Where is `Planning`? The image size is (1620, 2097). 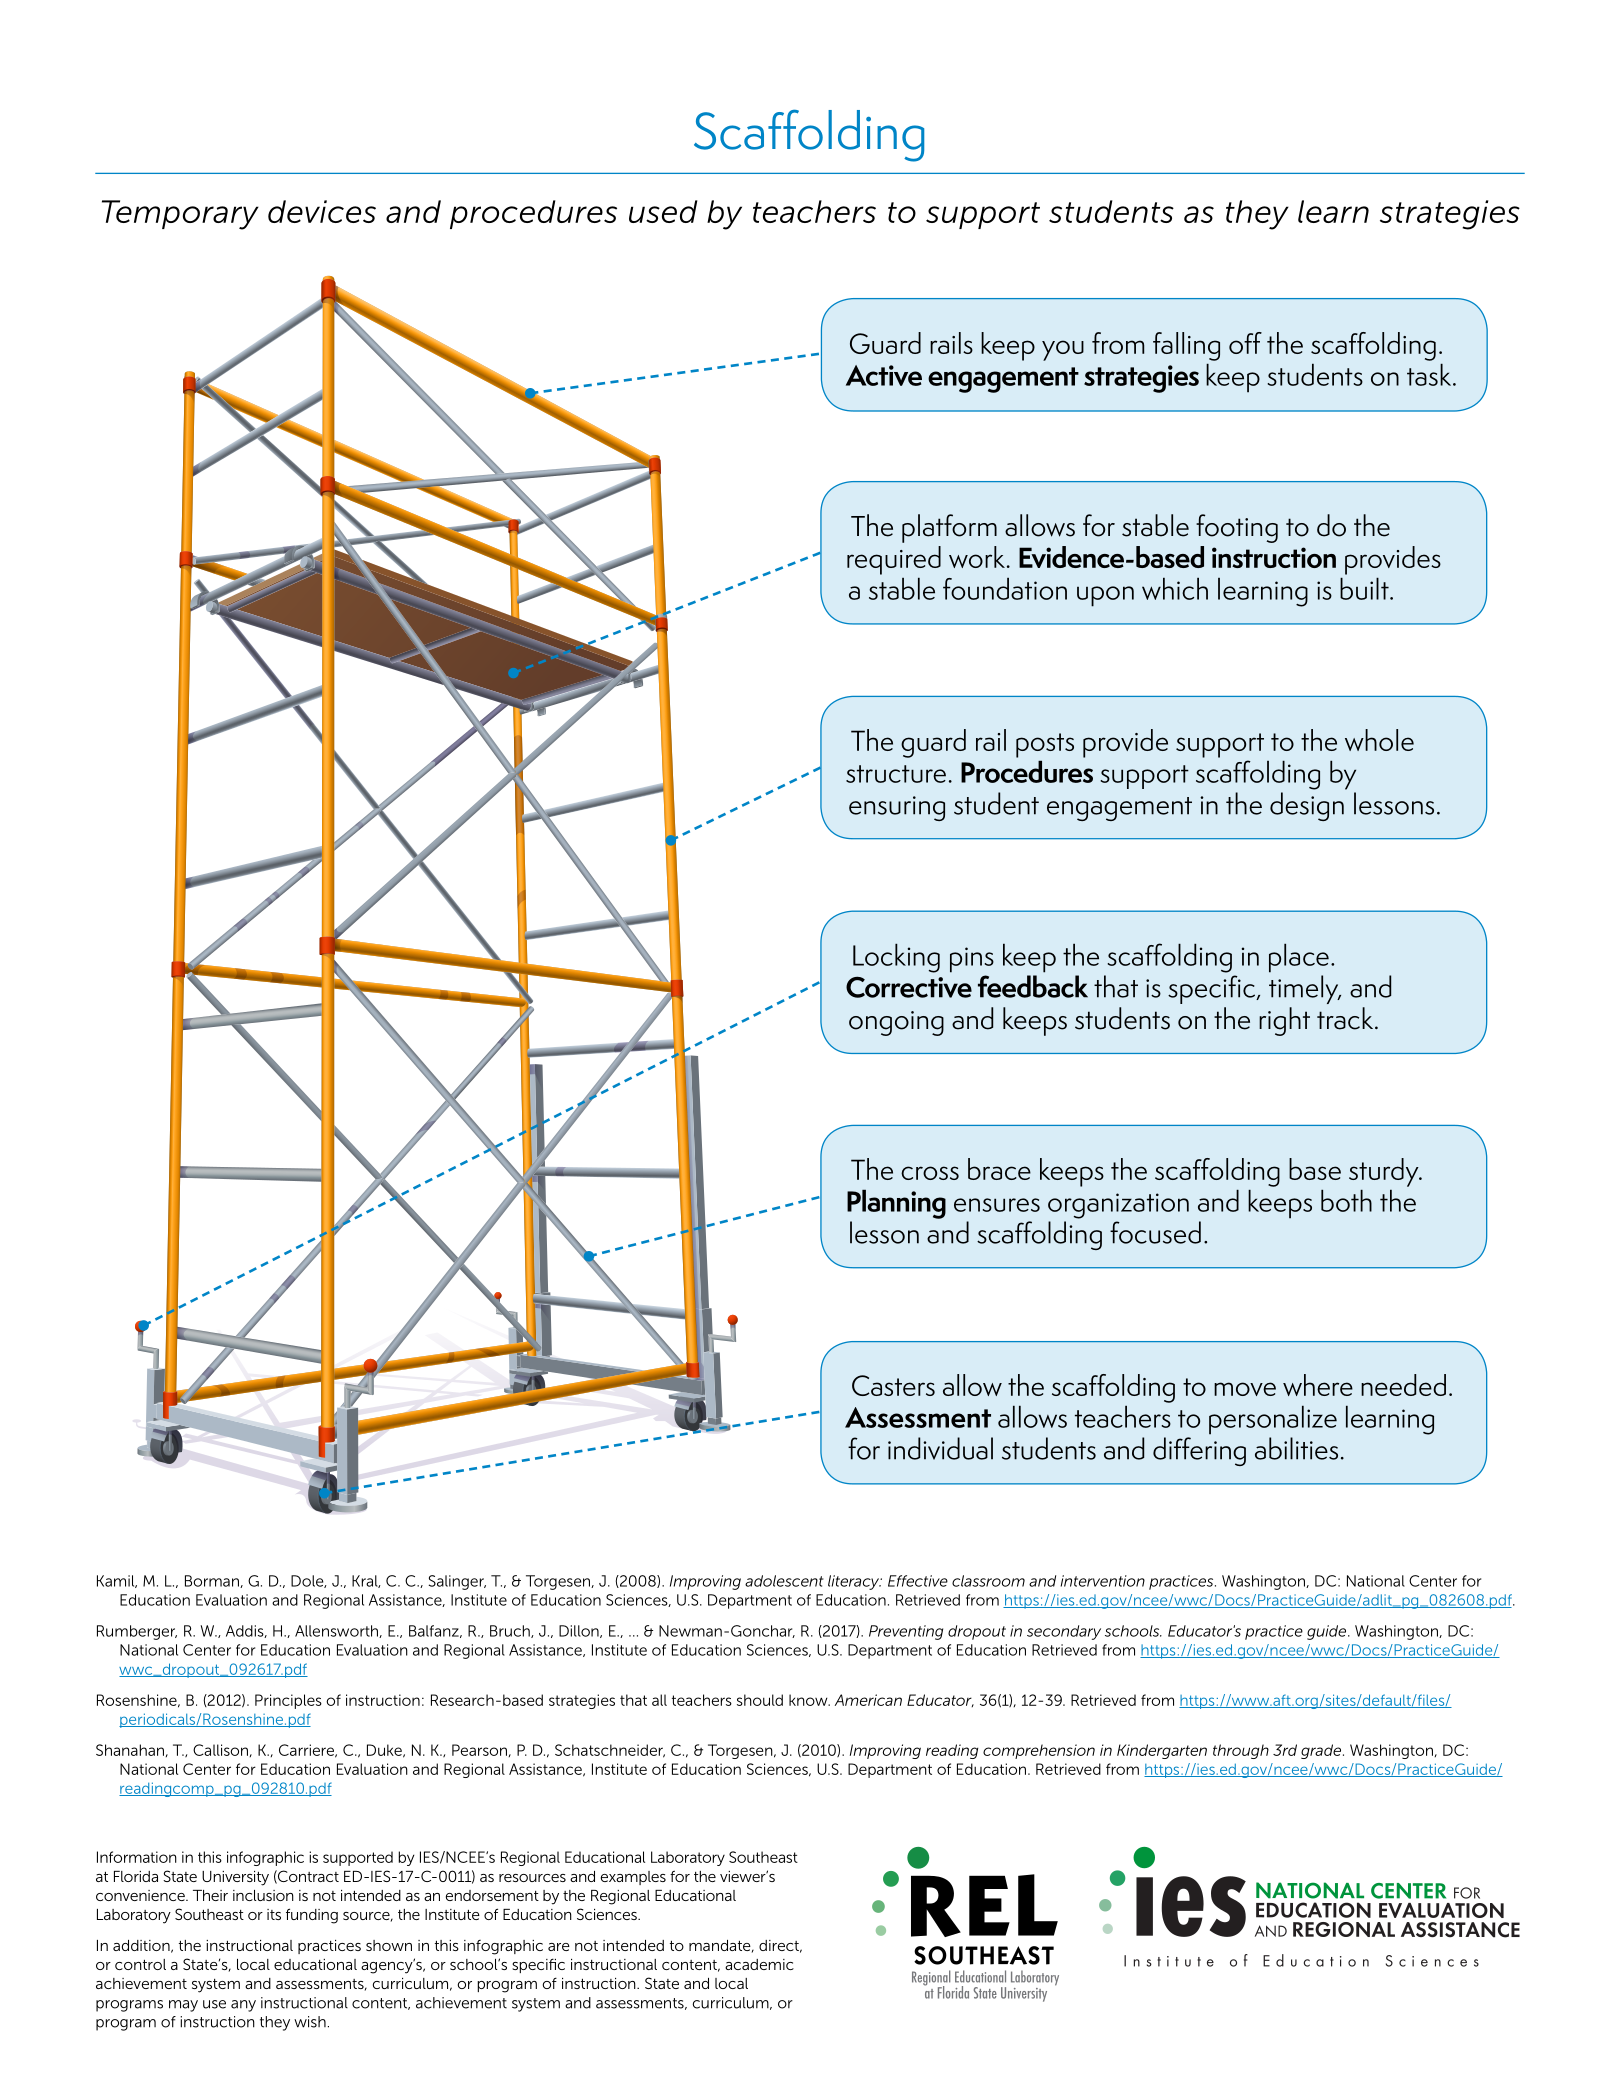 Planning is located at coordinates (896, 1204).
